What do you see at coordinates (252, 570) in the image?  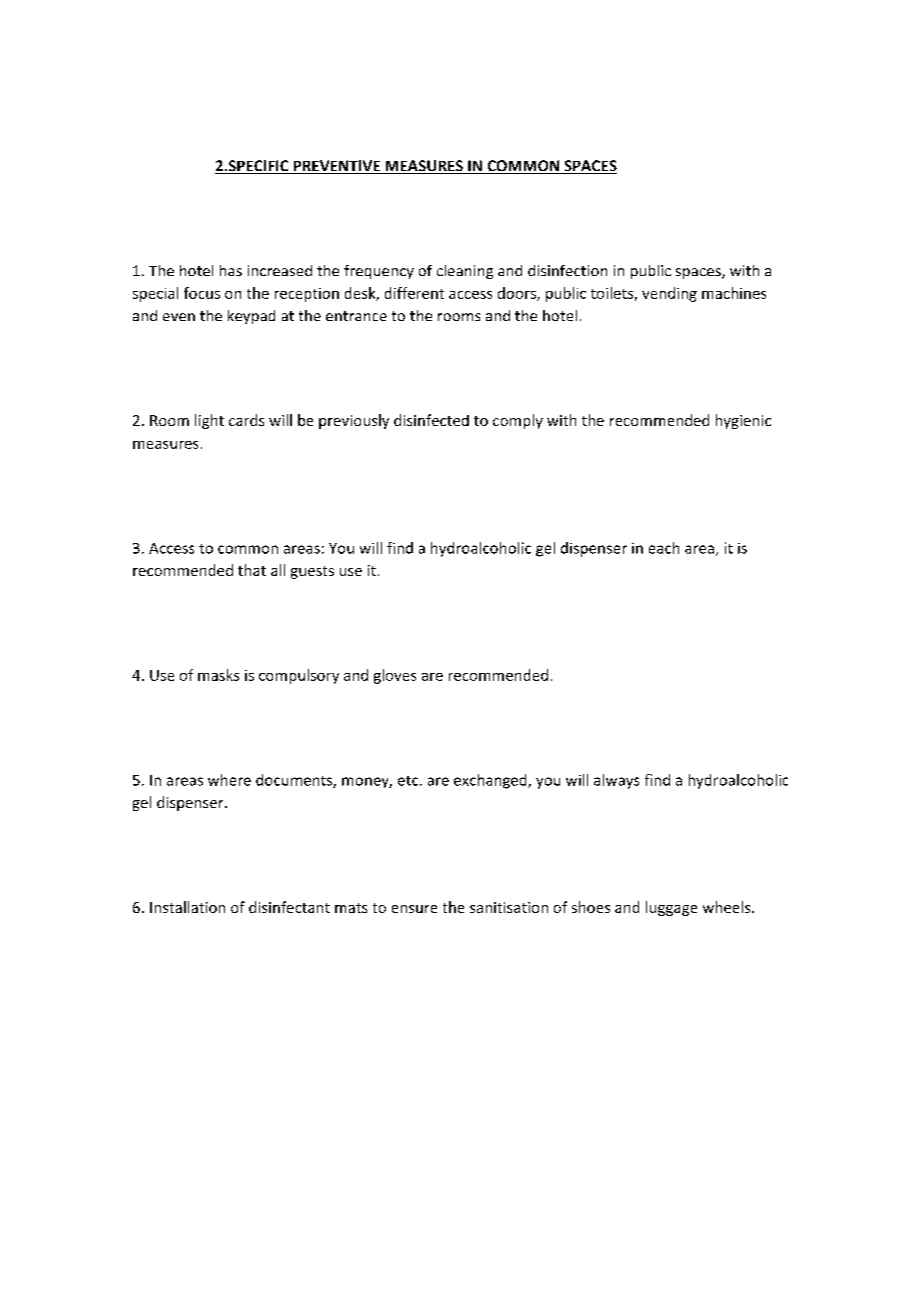 I see `that` at bounding box center [252, 570].
